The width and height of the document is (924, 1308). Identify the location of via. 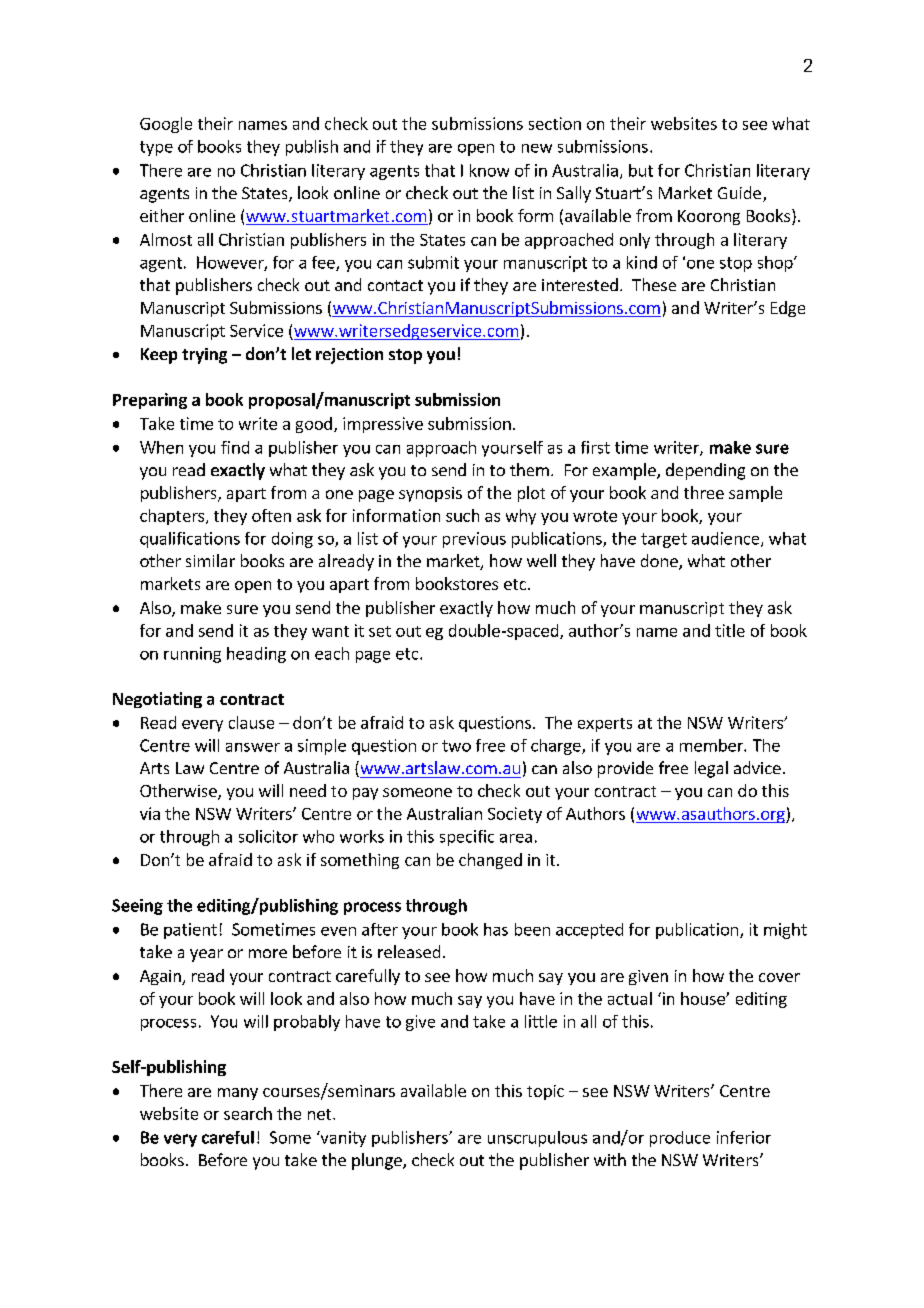
(150, 813).
